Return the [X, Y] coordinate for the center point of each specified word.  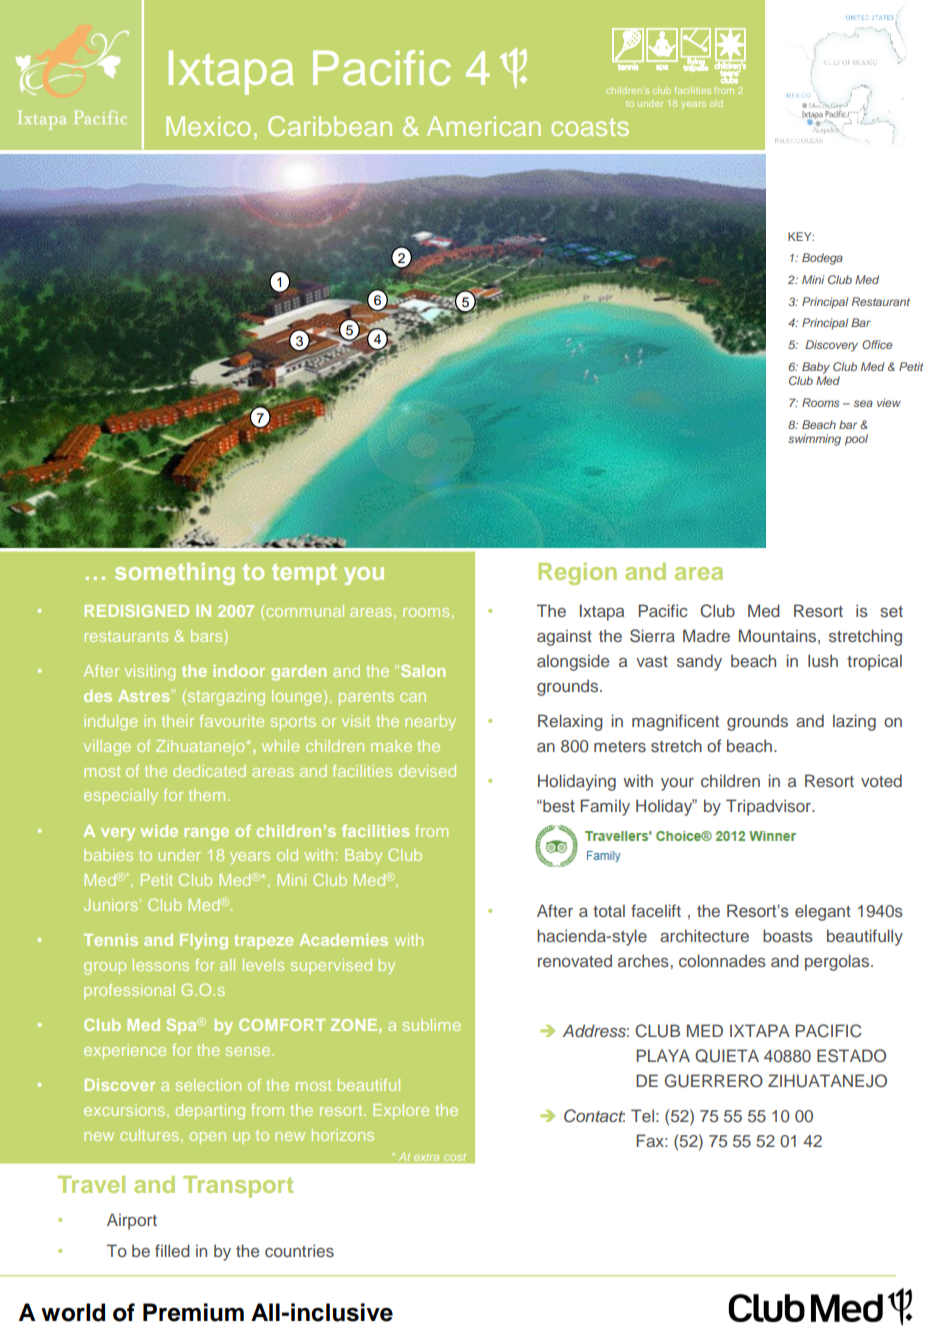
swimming [814, 440]
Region [577, 574]
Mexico [208, 126]
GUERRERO [714, 1081]
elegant [823, 912]
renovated [575, 960]
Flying [204, 942]
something [175, 574]
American [484, 126]
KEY [801, 236]
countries [299, 1250]
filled [172, 1250]
